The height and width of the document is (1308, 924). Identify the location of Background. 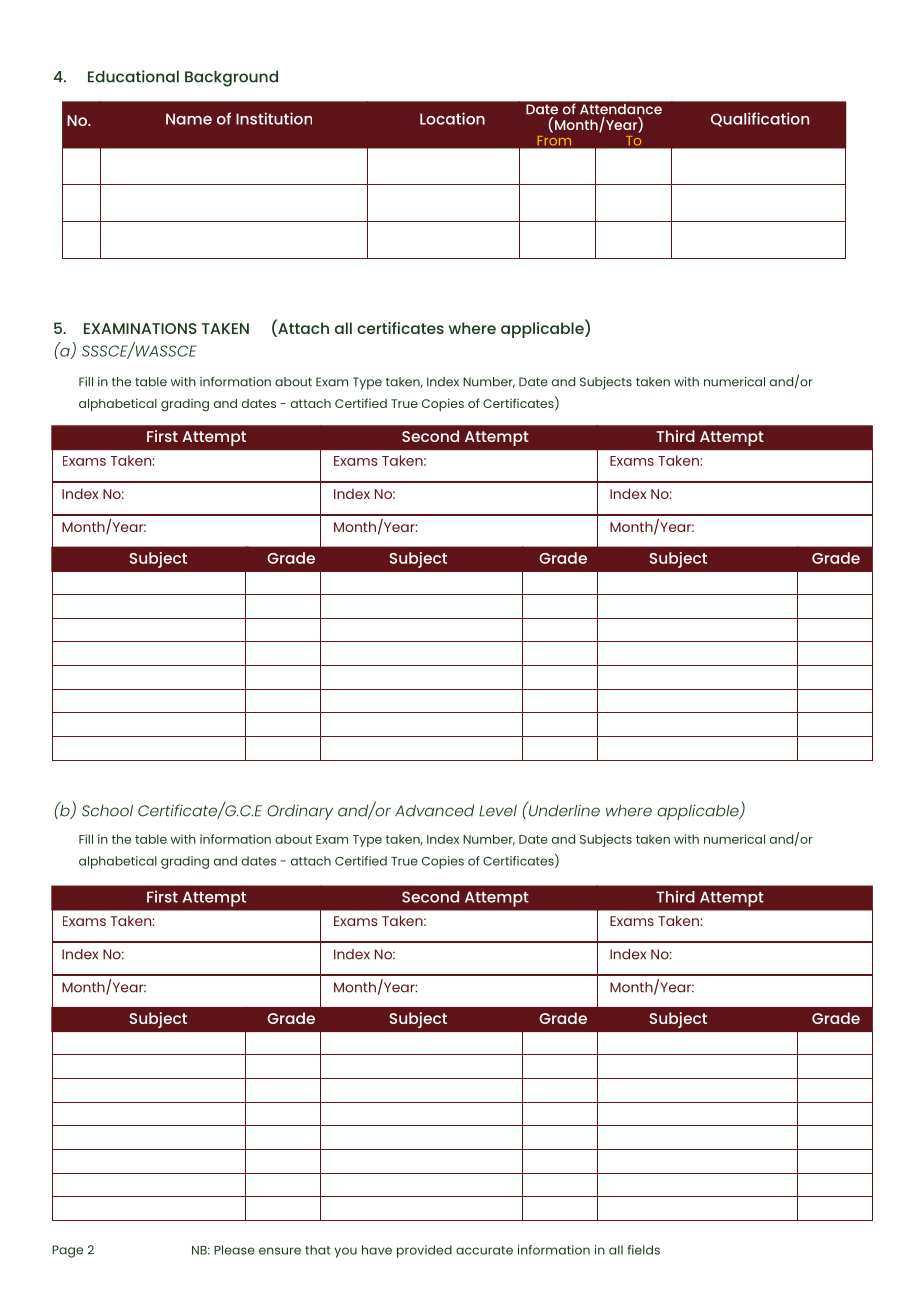
(231, 78).
